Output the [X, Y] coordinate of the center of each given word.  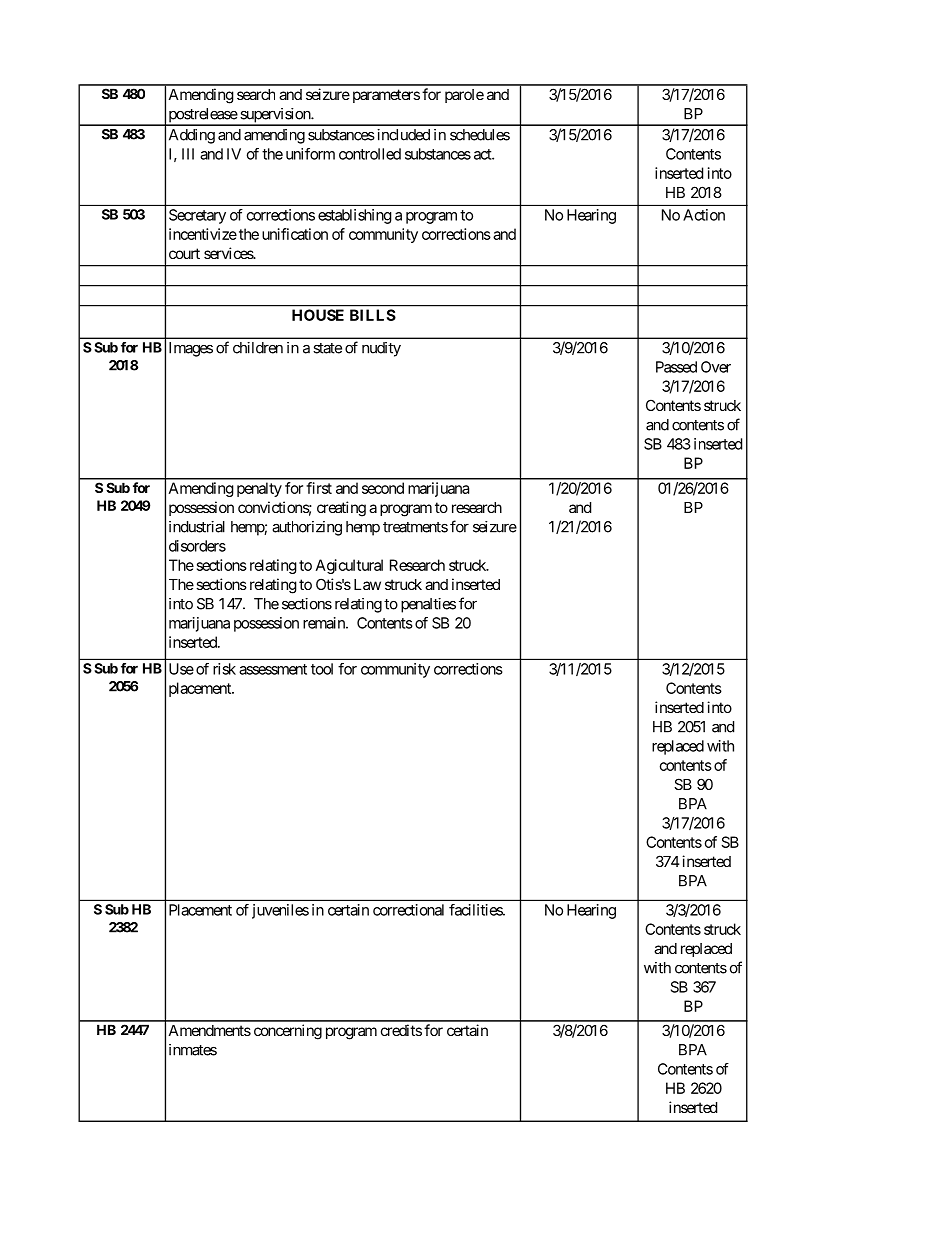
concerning [288, 1032]
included [403, 135]
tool [322, 669]
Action [704, 215]
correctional [408, 910]
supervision [275, 116]
